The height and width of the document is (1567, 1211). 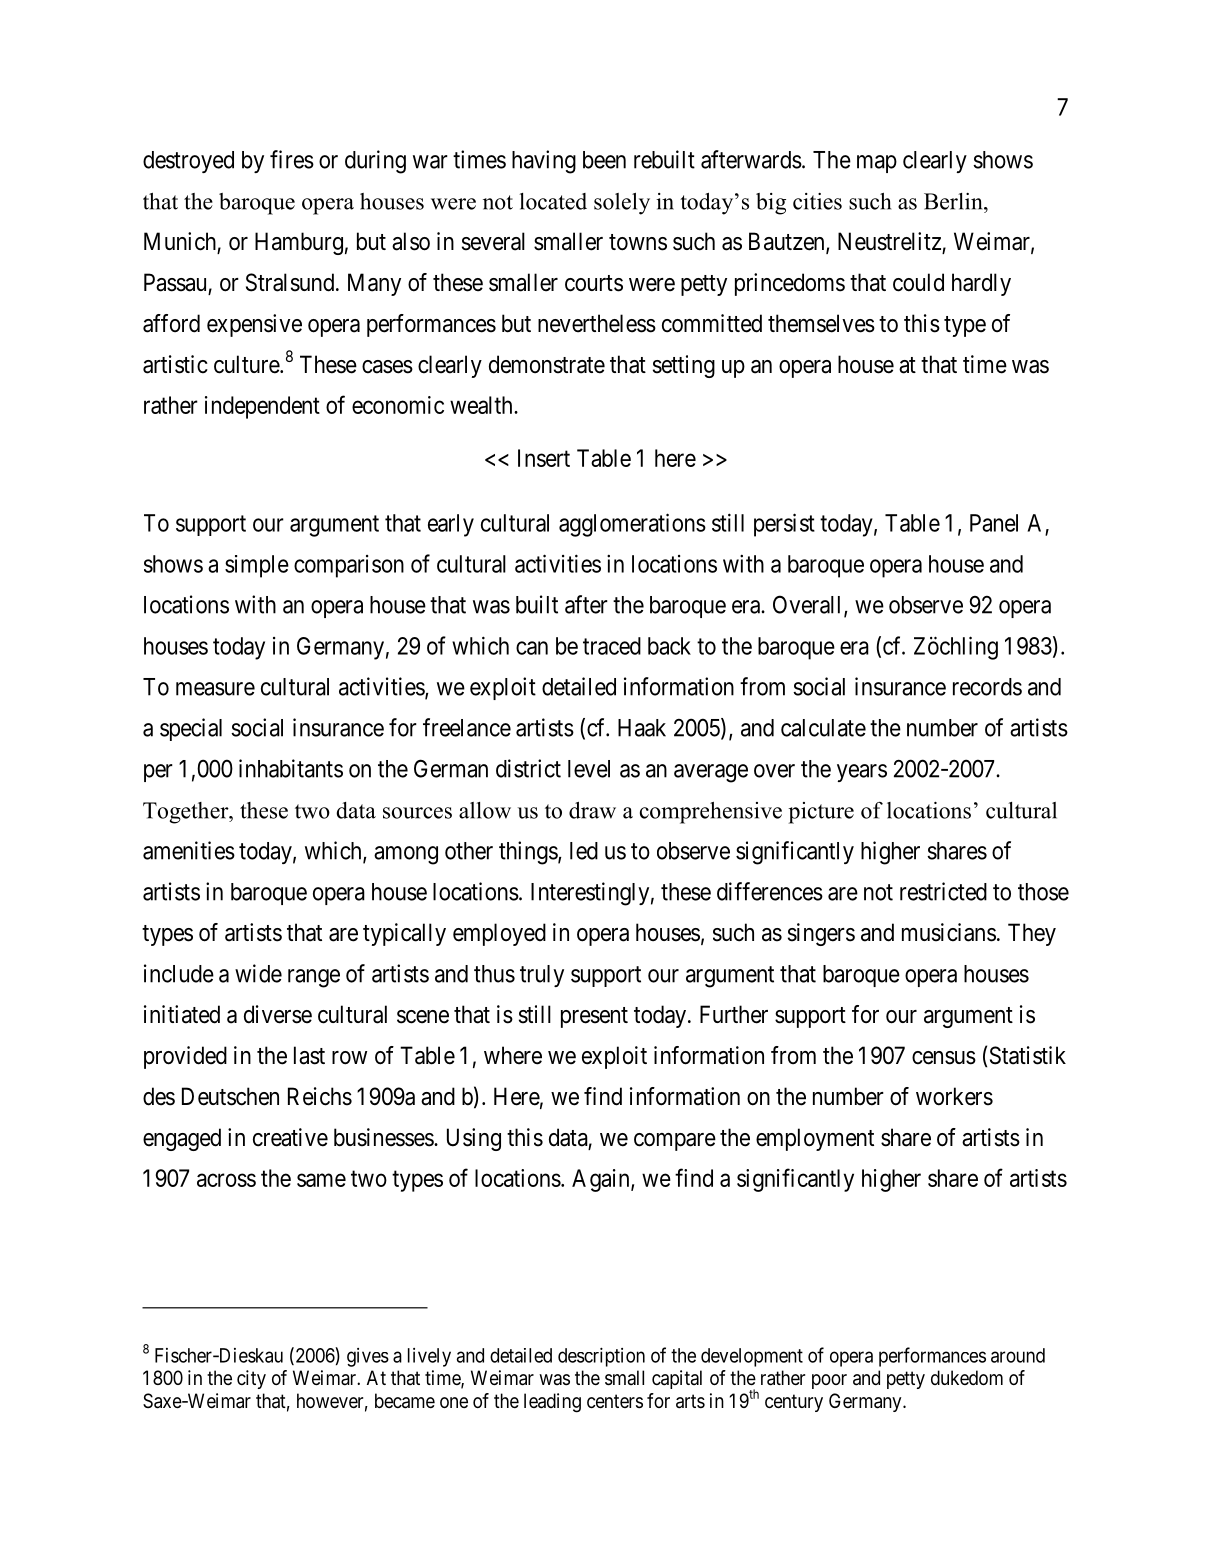 What do you see at coordinates (251, 1379) in the document?
I see `city` at bounding box center [251, 1379].
